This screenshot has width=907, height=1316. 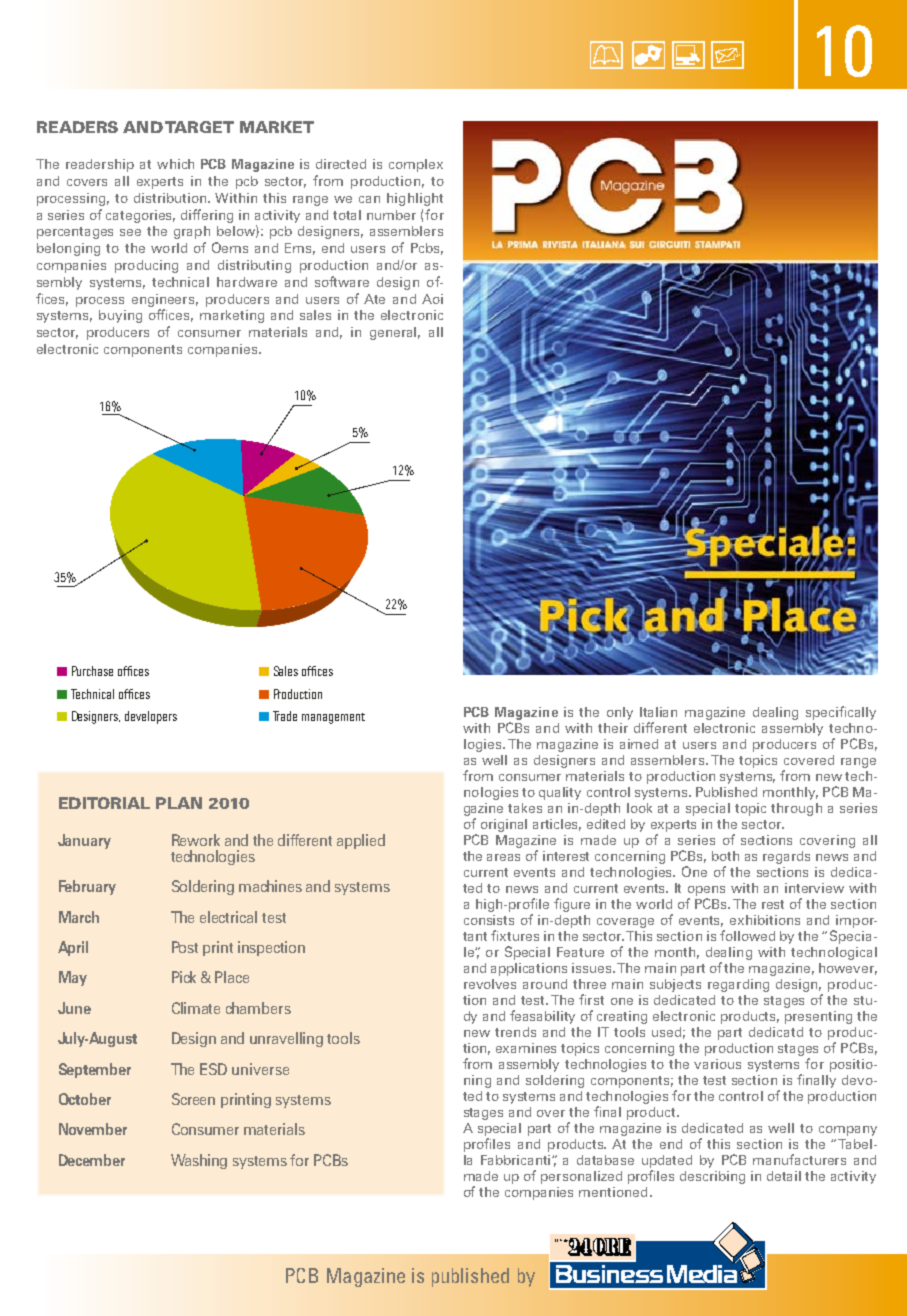 What do you see at coordinates (228, 917) in the screenshot?
I see `electrical` at bounding box center [228, 917].
